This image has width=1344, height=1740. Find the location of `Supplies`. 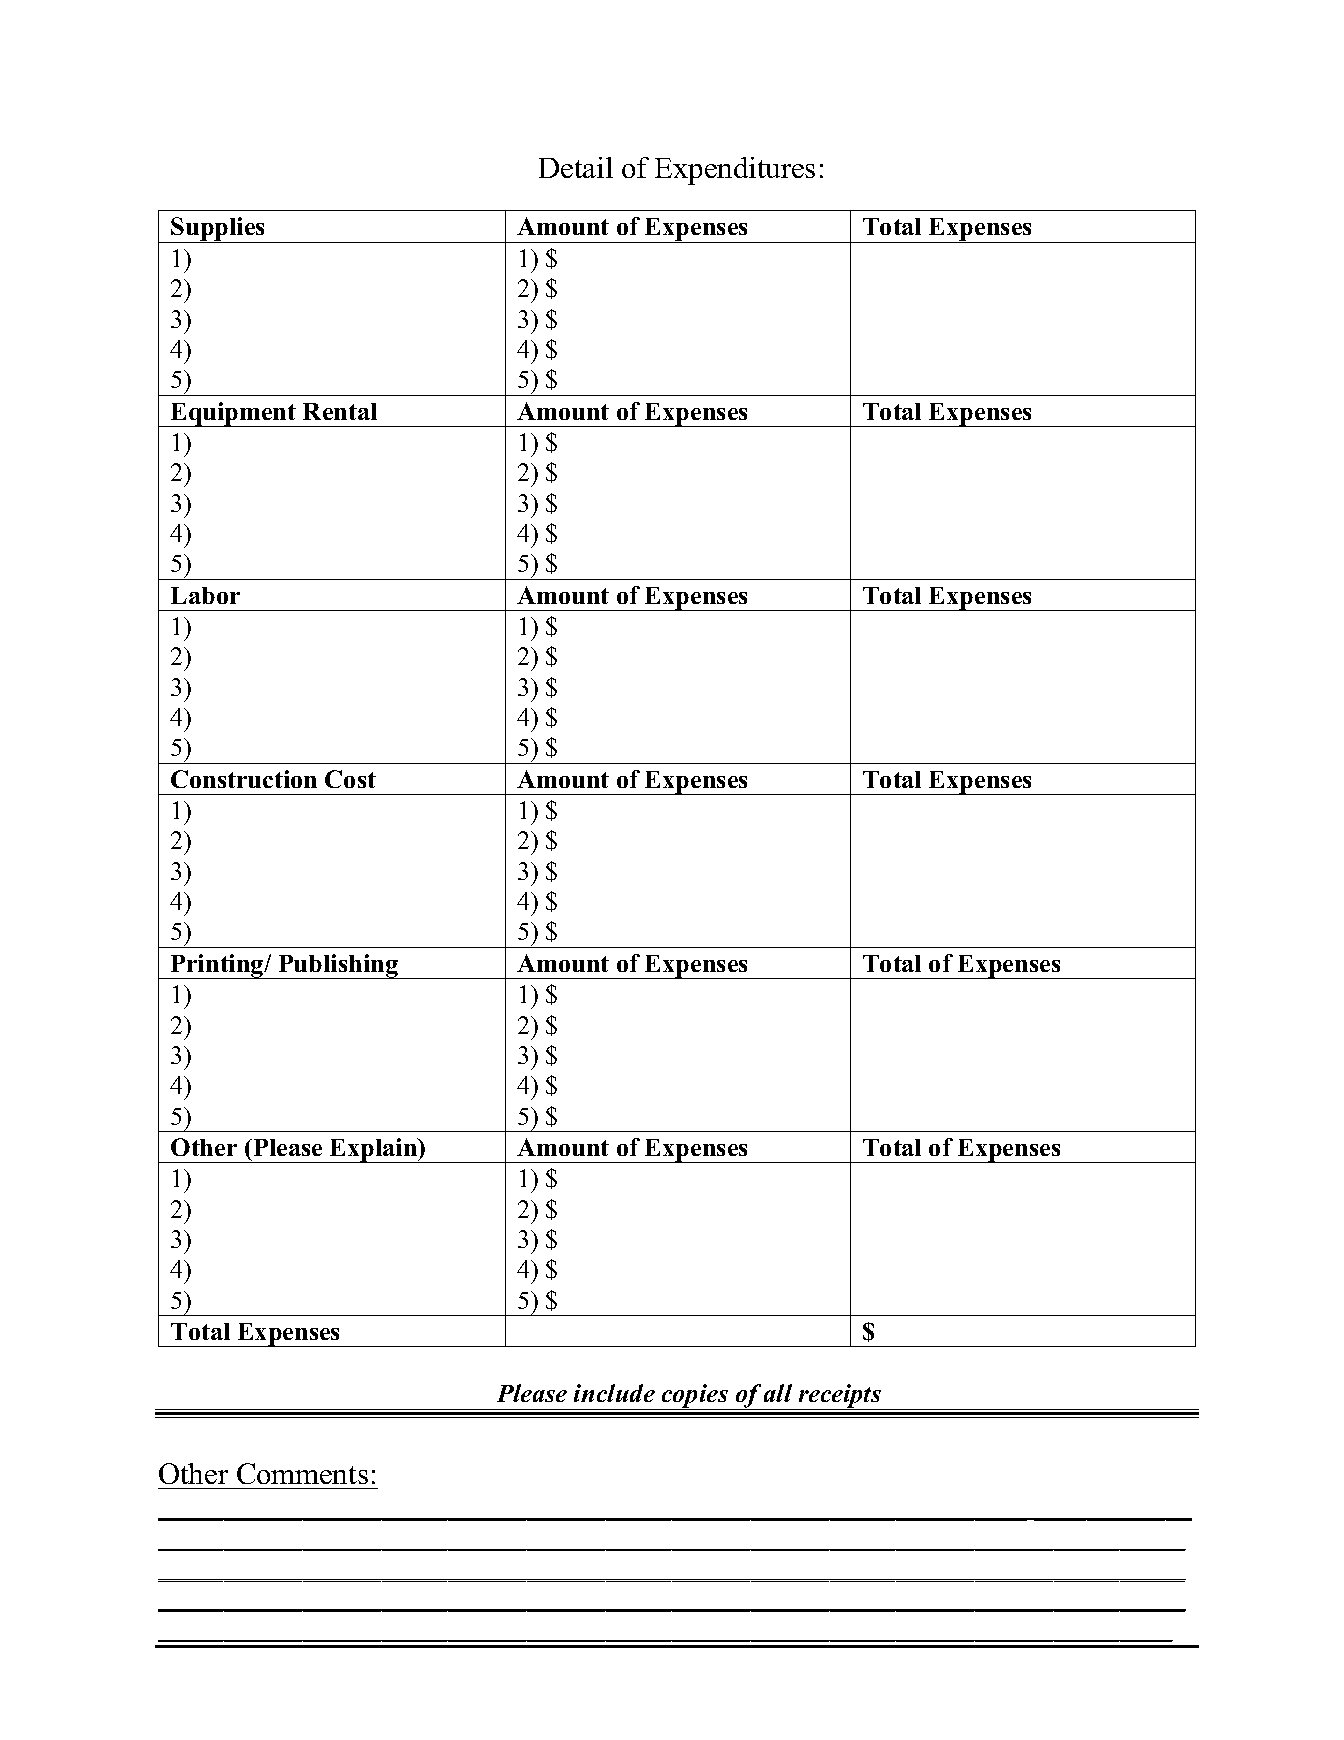

Supplies is located at coordinates (218, 230).
